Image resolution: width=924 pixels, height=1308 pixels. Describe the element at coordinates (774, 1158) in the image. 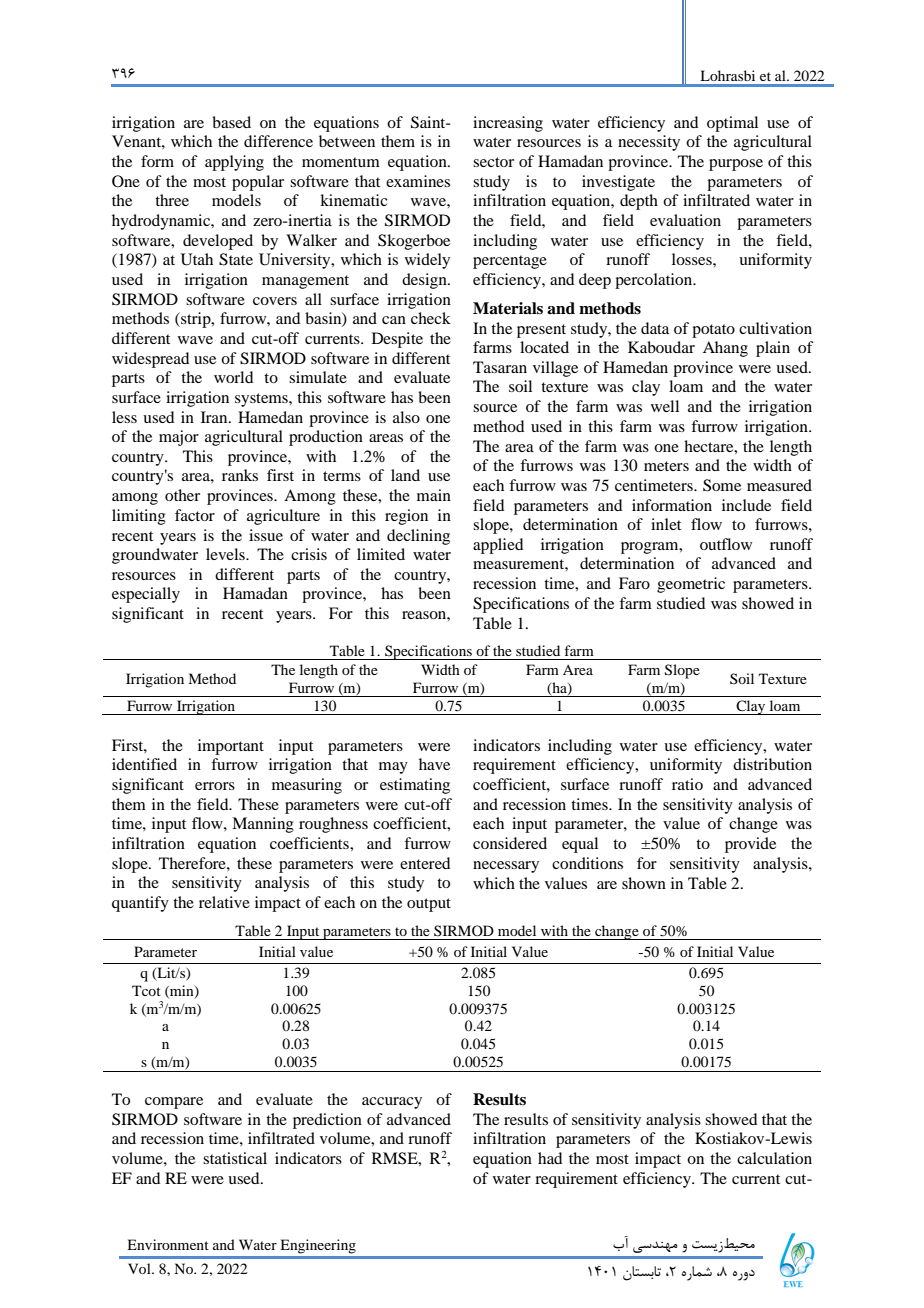

I see `calculation` at that location.
